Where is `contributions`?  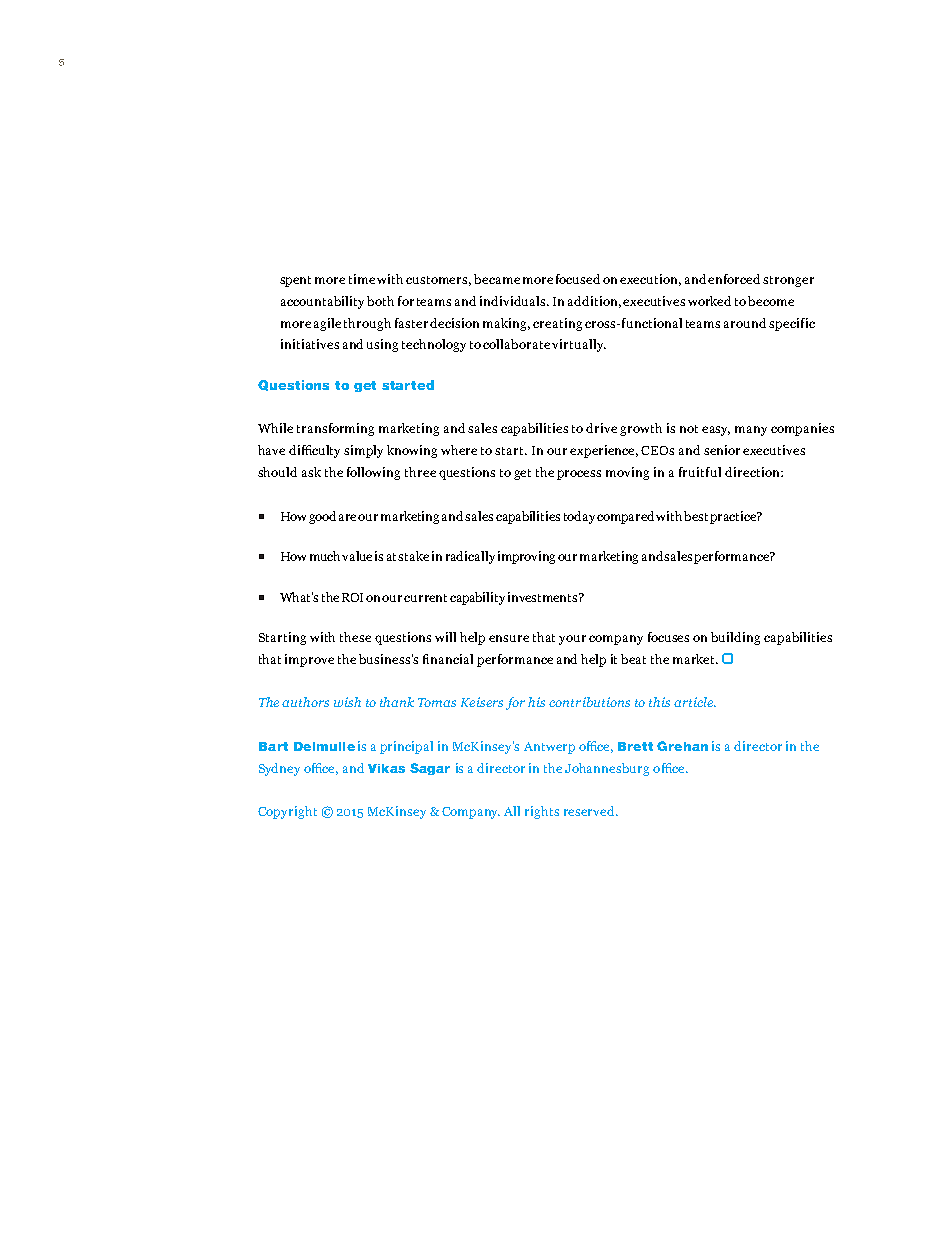 contributions is located at coordinates (589, 702).
